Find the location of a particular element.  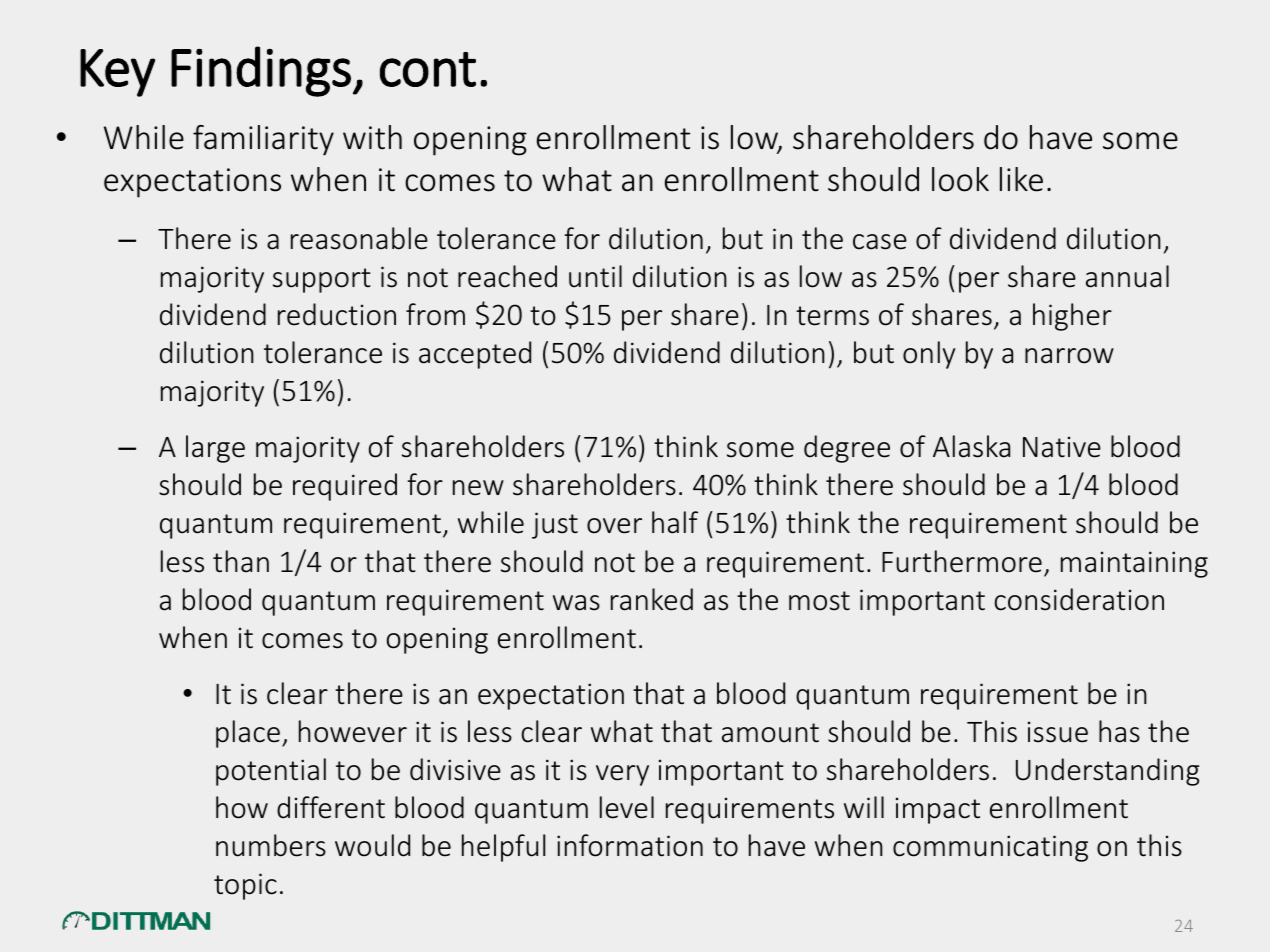

Findings is located at coordinates (261, 71).
